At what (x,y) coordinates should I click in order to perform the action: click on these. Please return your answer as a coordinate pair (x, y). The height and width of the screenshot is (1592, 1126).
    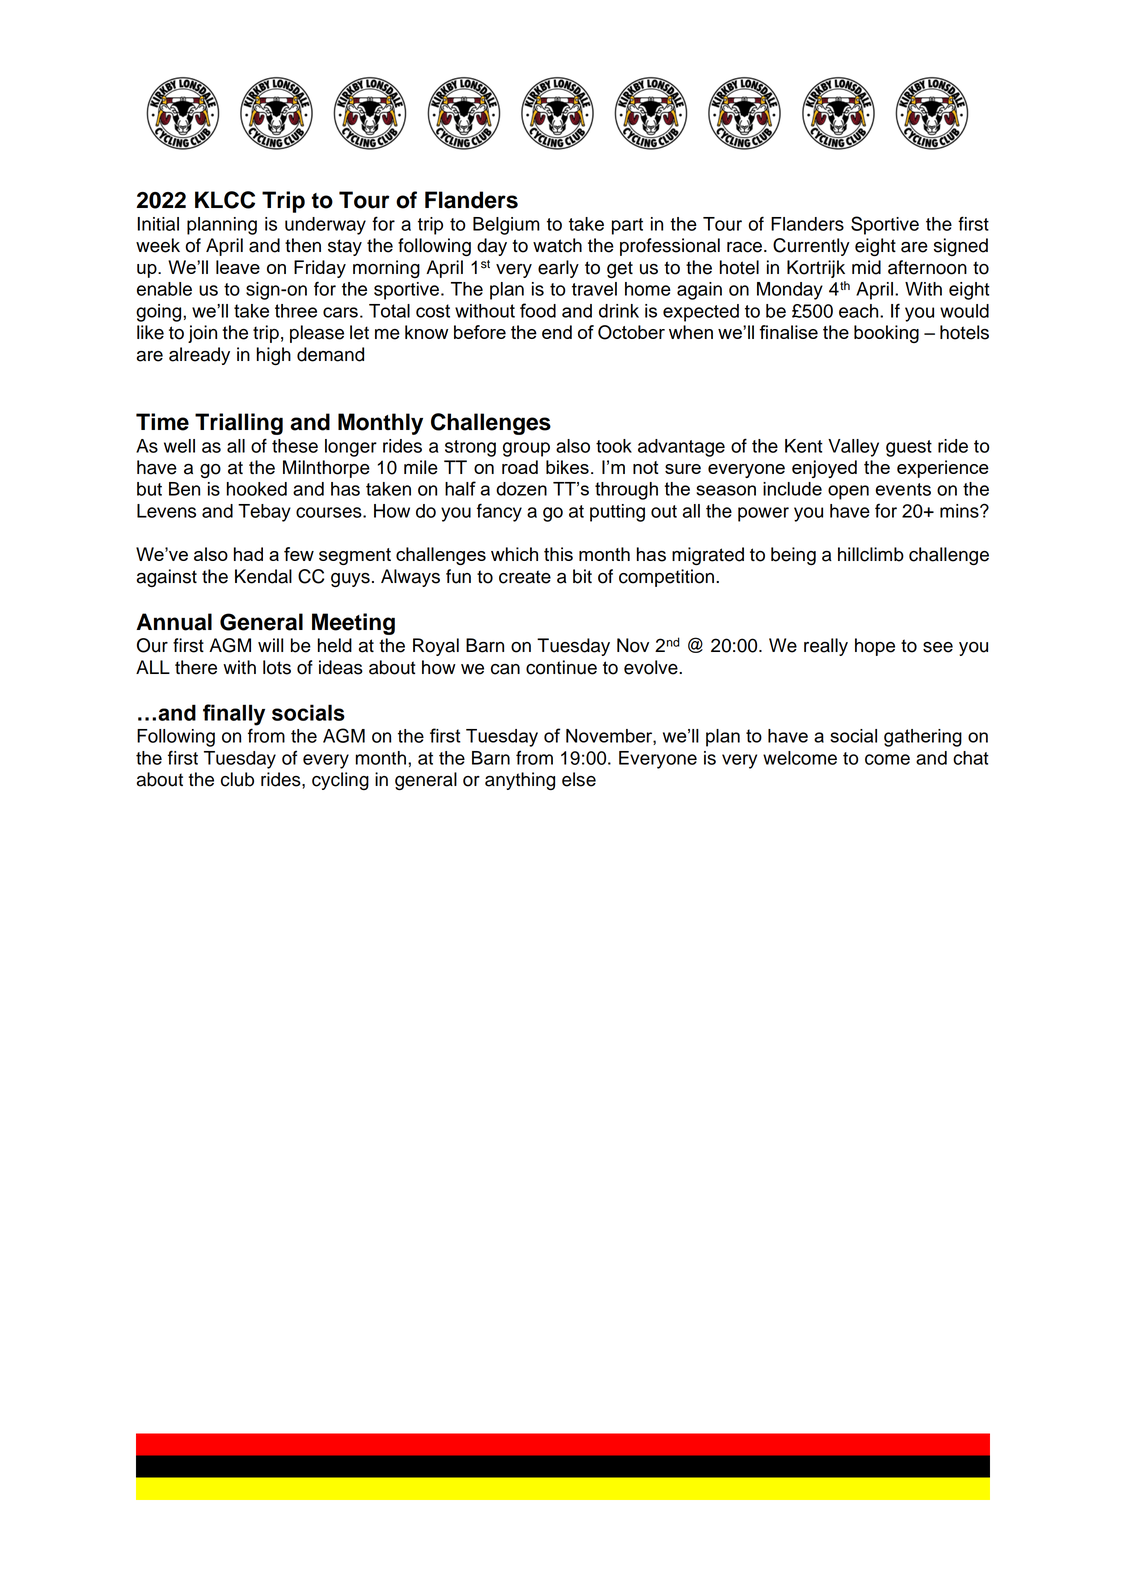
    Looking at the image, I should click on (295, 446).
